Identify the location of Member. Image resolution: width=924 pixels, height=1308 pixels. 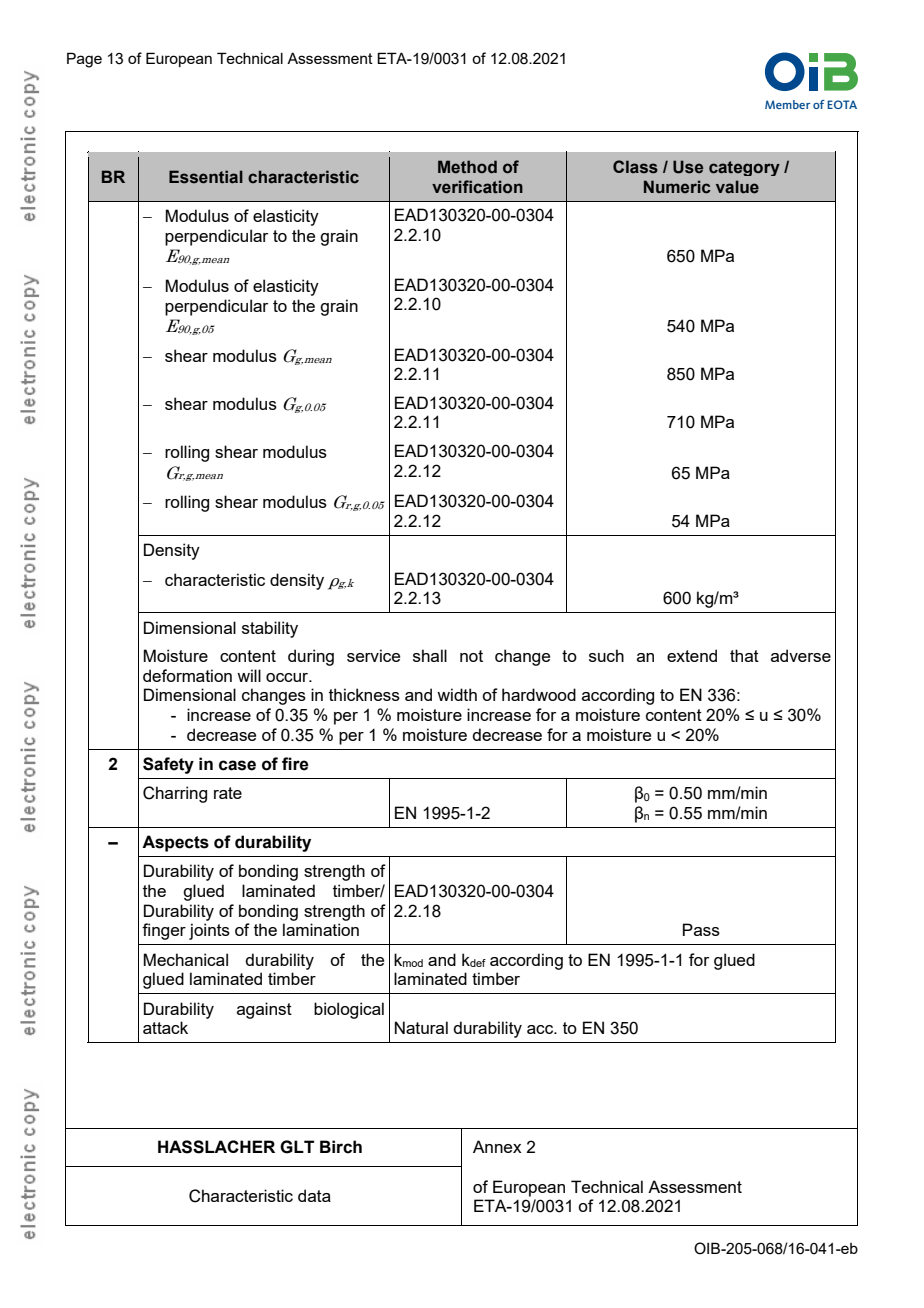
(787, 104).
